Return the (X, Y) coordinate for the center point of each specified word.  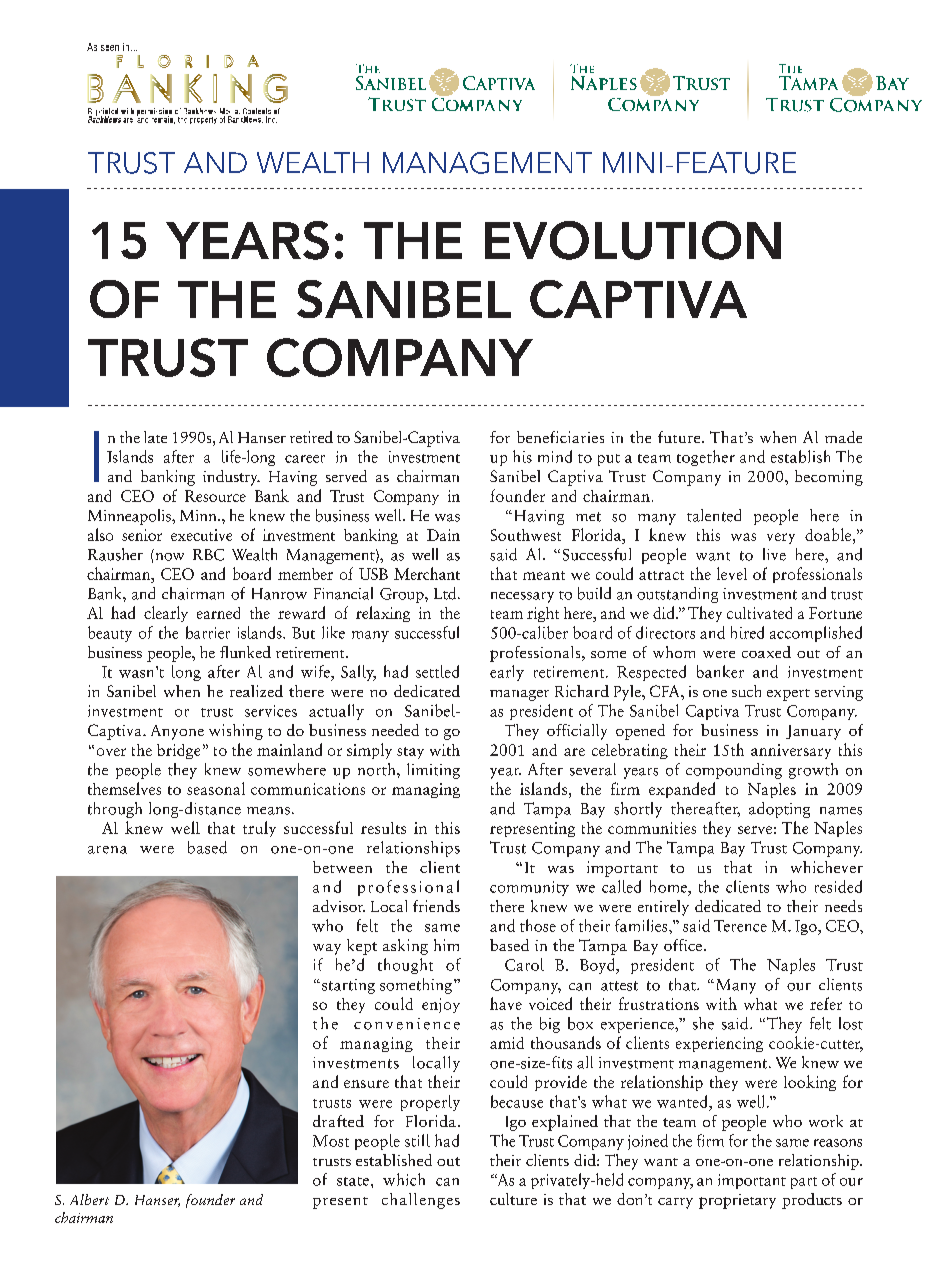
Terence (740, 926)
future (680, 437)
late (155, 437)
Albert (89, 1199)
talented (714, 515)
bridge (178, 751)
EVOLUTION (633, 240)
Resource (215, 496)
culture (513, 1199)
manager (519, 695)
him (446, 945)
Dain (443, 535)
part (804, 1183)
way (327, 949)
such (746, 691)
